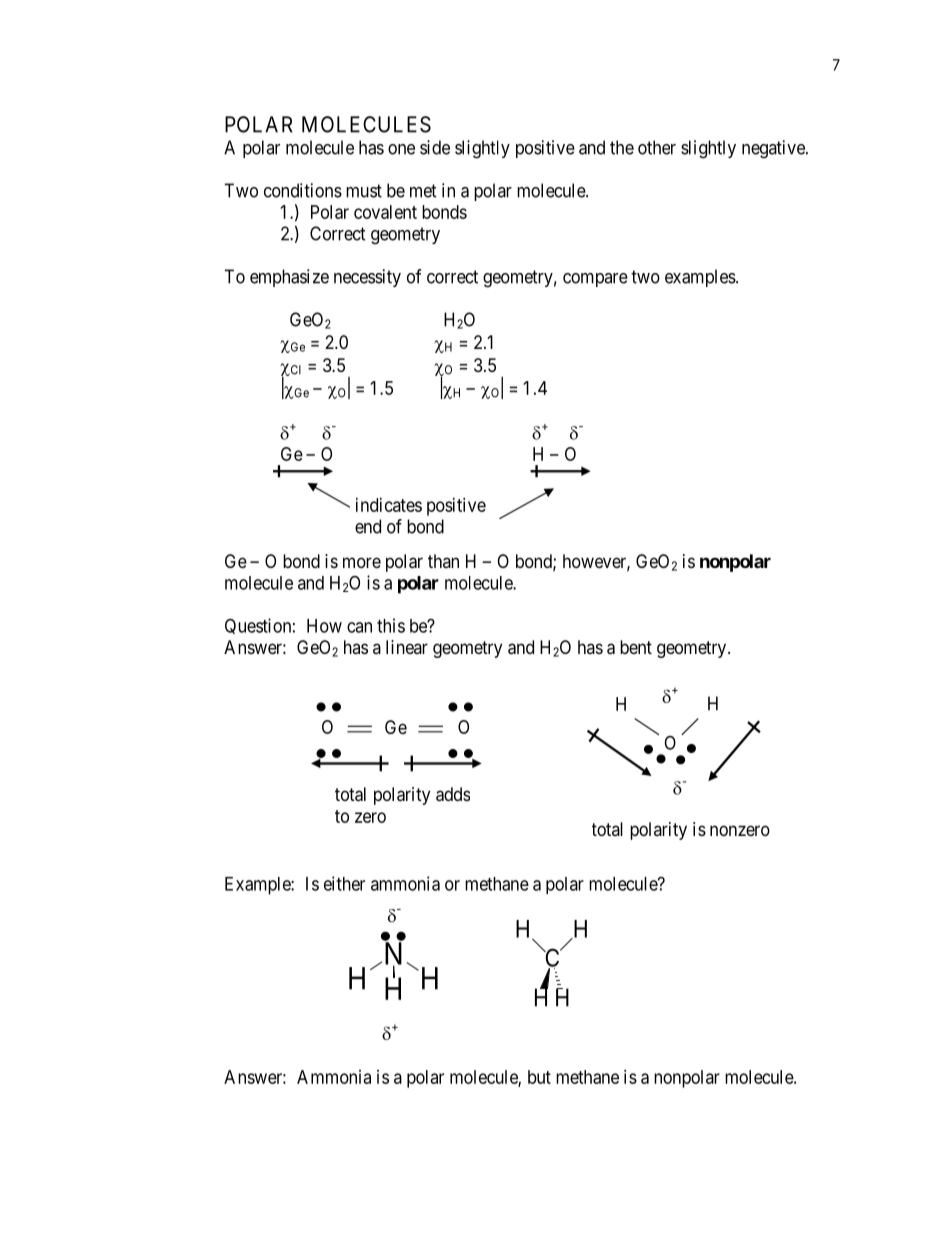 This screenshot has height=1233, width=952. What do you see at coordinates (344, 883) in the screenshot?
I see `either` at bounding box center [344, 883].
